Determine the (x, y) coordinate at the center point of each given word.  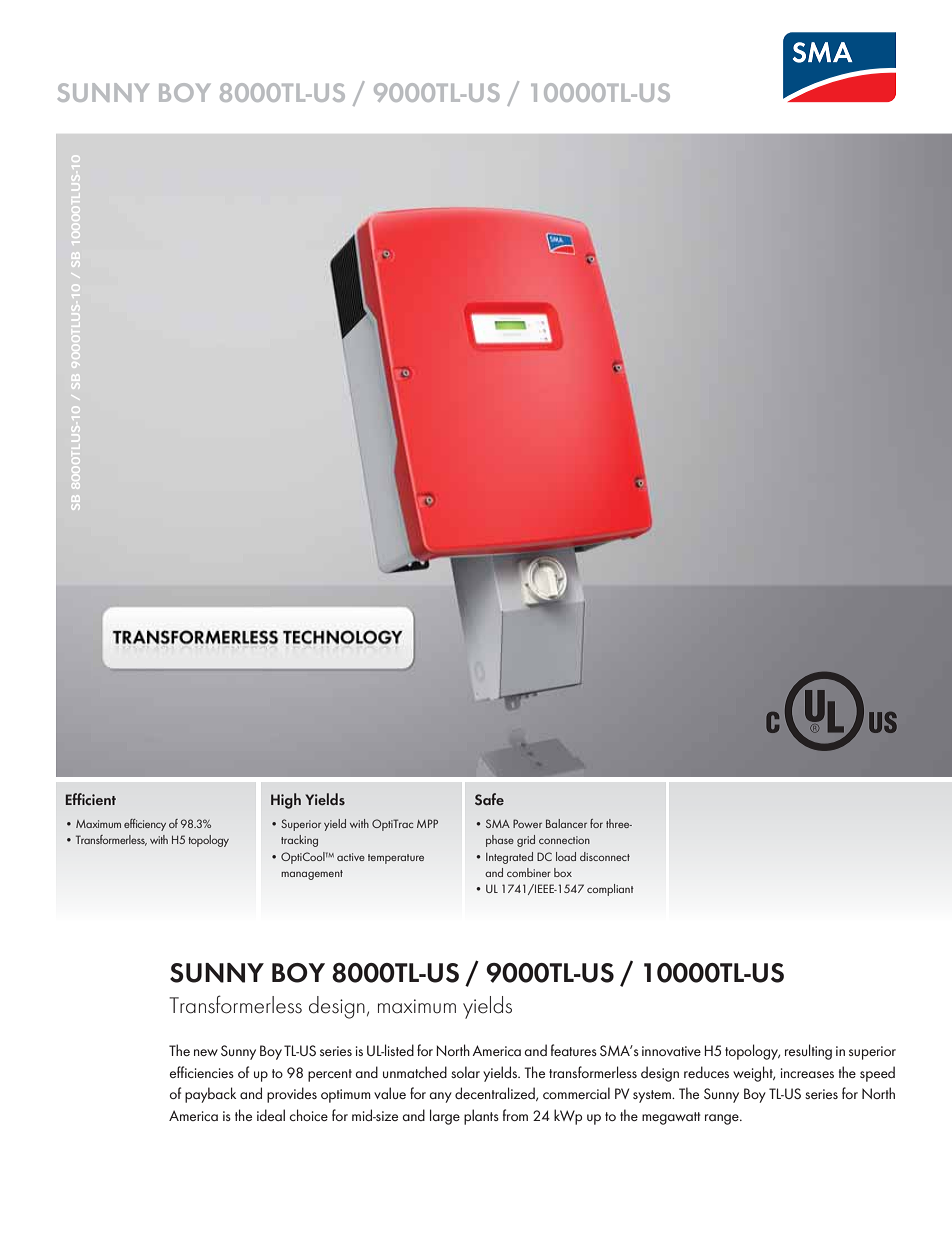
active (351, 857)
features (574, 1050)
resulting (808, 1052)
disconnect (605, 856)
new (206, 1052)
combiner (529, 872)
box (563, 872)
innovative (671, 1051)
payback (210, 1095)
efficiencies (202, 1072)
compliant (610, 890)
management (312, 875)
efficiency (145, 825)
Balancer (566, 823)
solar (465, 1072)
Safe (489, 799)
